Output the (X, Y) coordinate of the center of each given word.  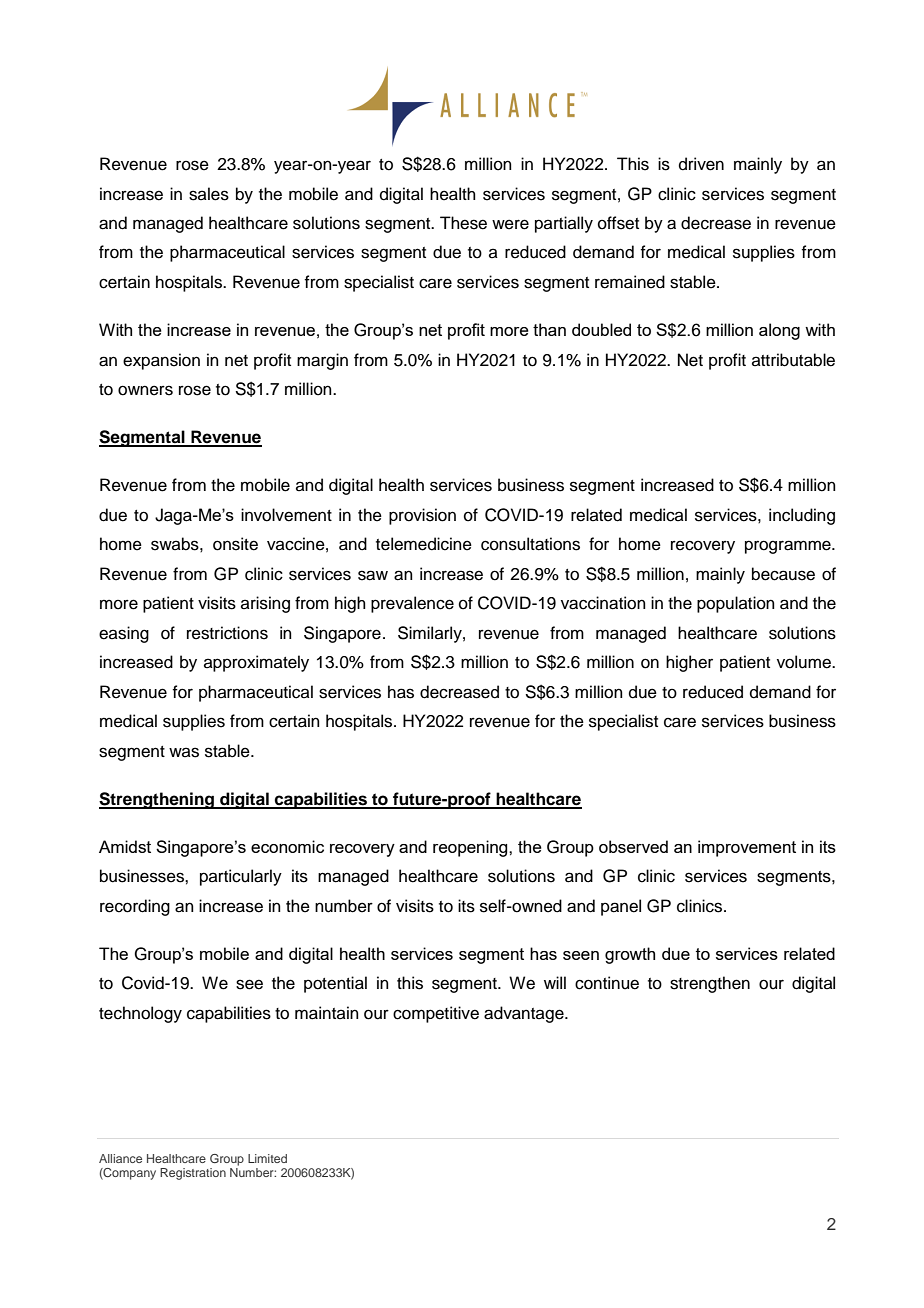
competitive (436, 1014)
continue (607, 983)
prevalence (412, 604)
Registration (193, 1174)
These (463, 223)
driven (701, 164)
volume (805, 662)
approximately (256, 663)
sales (209, 194)
